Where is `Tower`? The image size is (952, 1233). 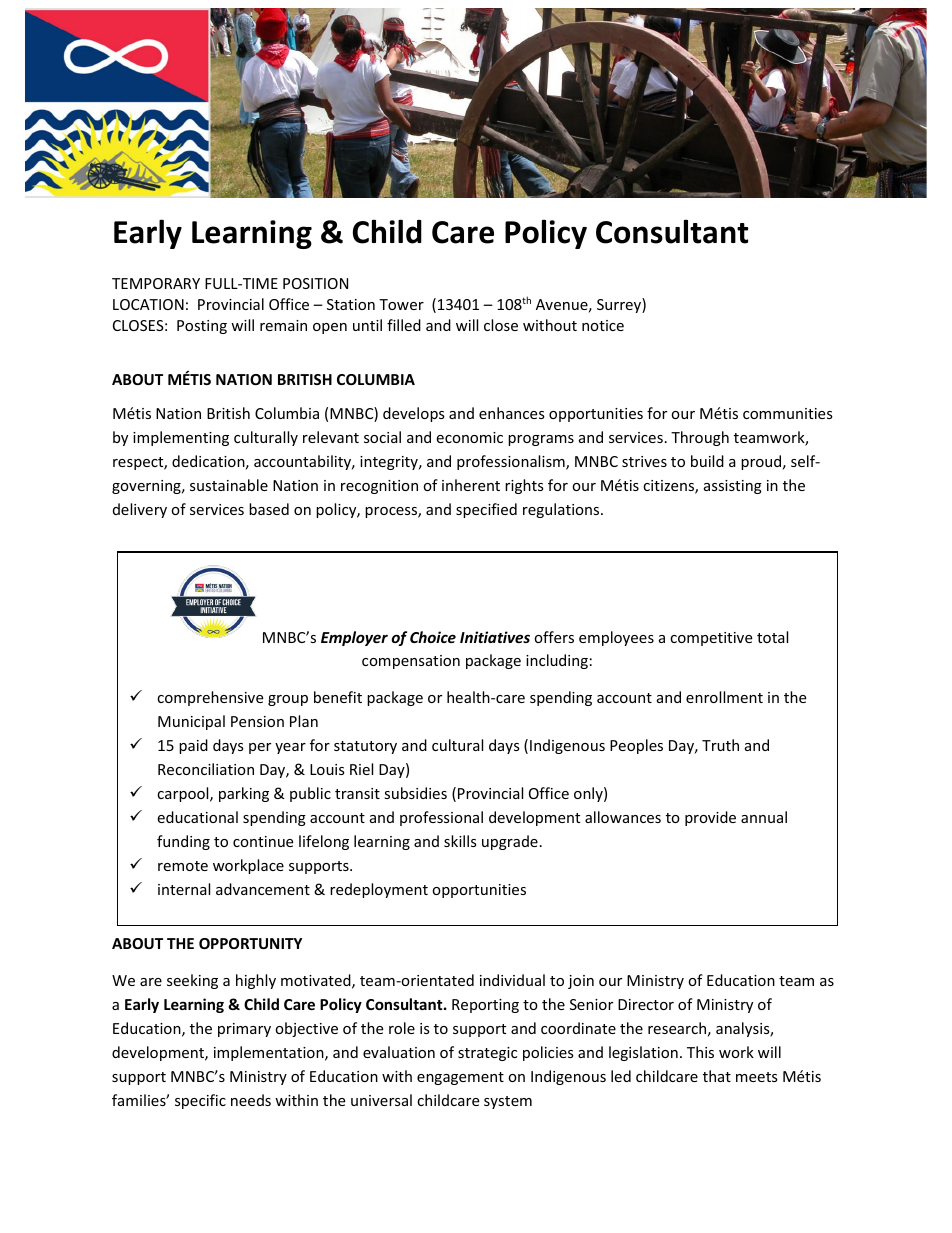
Tower is located at coordinates (401, 304).
